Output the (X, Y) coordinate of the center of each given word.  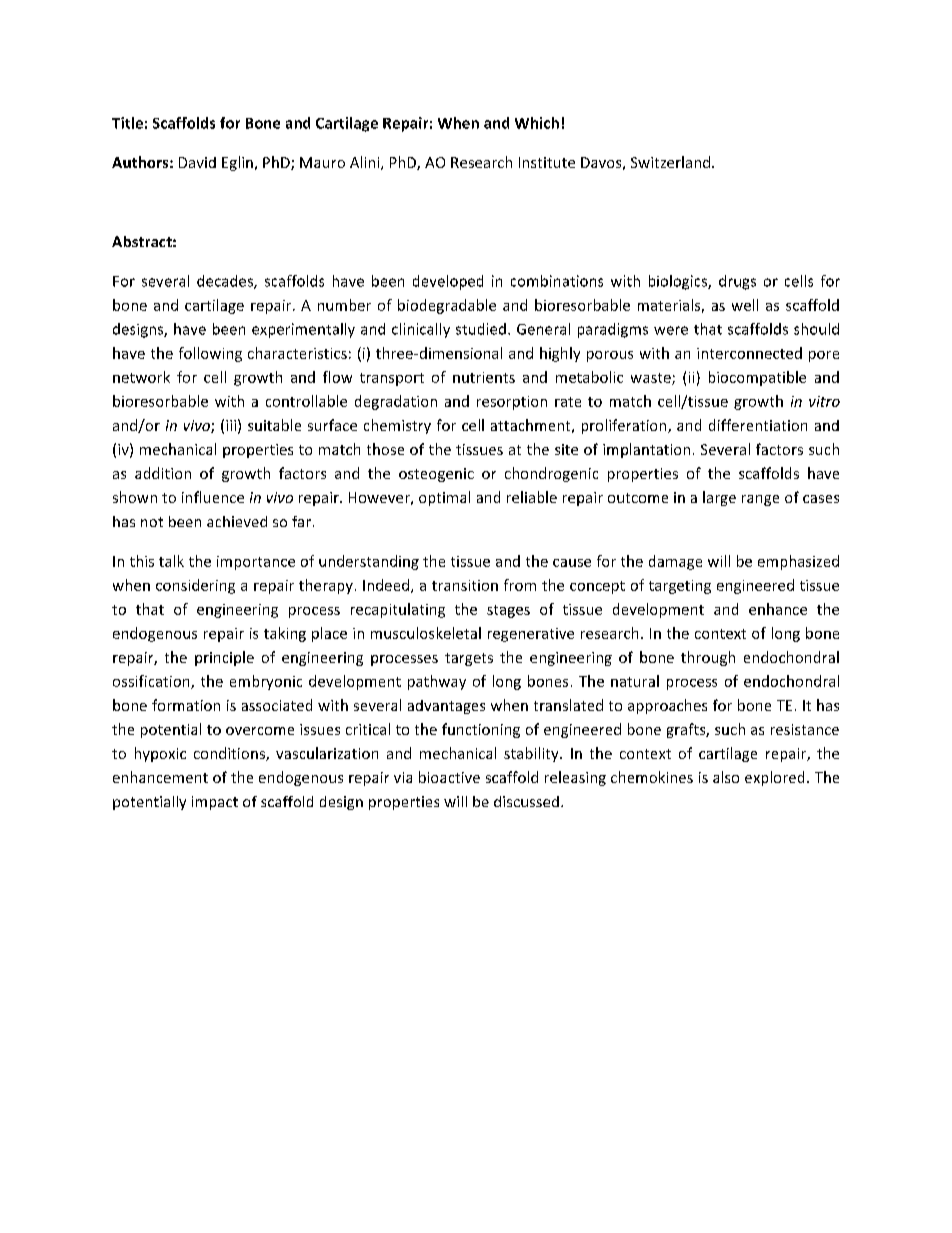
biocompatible (757, 378)
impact (215, 803)
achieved (237, 521)
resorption (512, 403)
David (197, 162)
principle (224, 658)
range (760, 500)
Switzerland (670, 162)
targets (469, 659)
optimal (444, 498)
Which (537, 123)
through (708, 658)
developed (448, 282)
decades (226, 282)
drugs (737, 282)
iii (231, 425)
